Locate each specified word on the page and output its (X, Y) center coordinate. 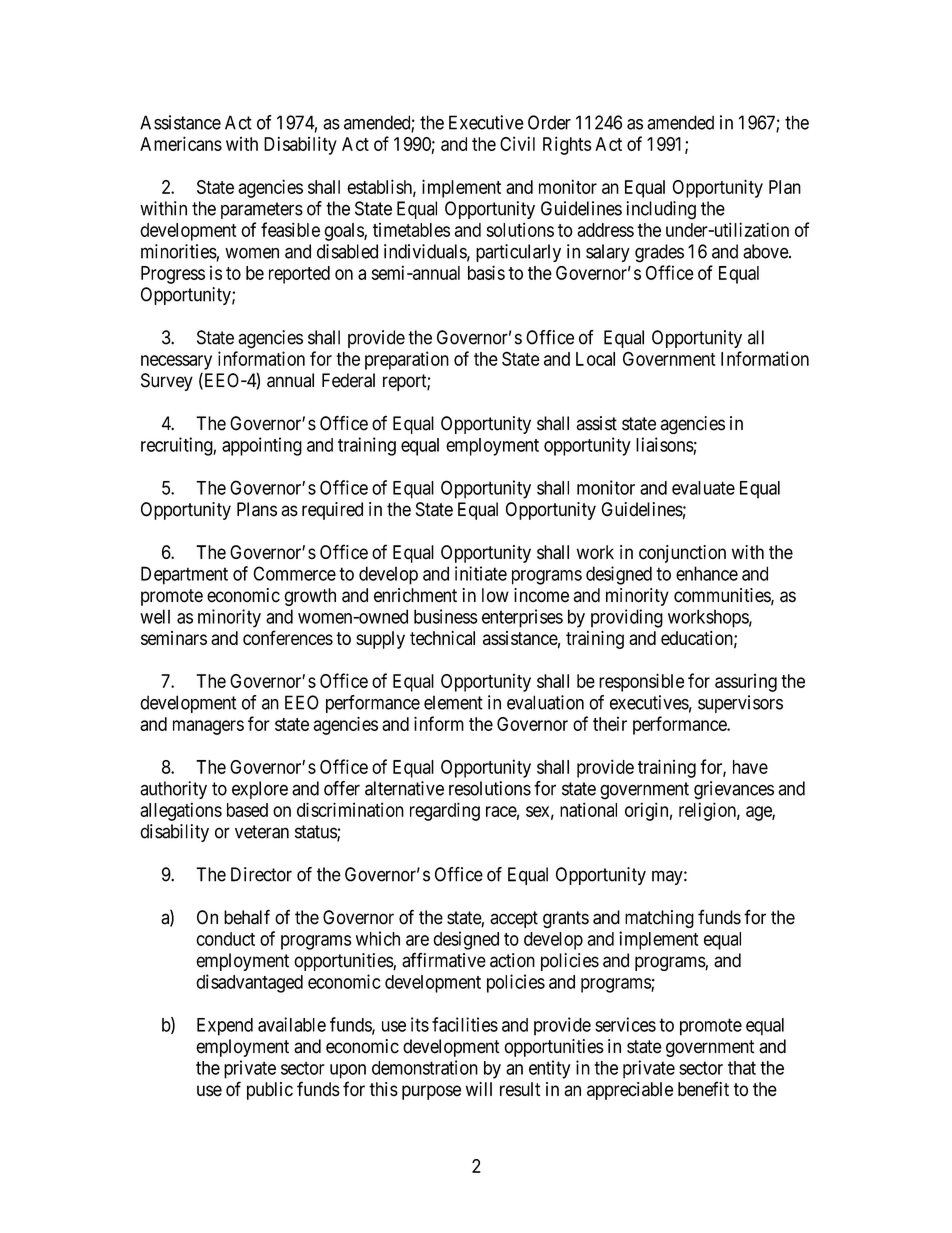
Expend (225, 1027)
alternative (404, 788)
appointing (262, 446)
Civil (517, 143)
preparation (407, 360)
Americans (181, 143)
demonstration (425, 1067)
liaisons (665, 444)
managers (208, 727)
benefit (703, 1089)
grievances (734, 790)
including (661, 210)
